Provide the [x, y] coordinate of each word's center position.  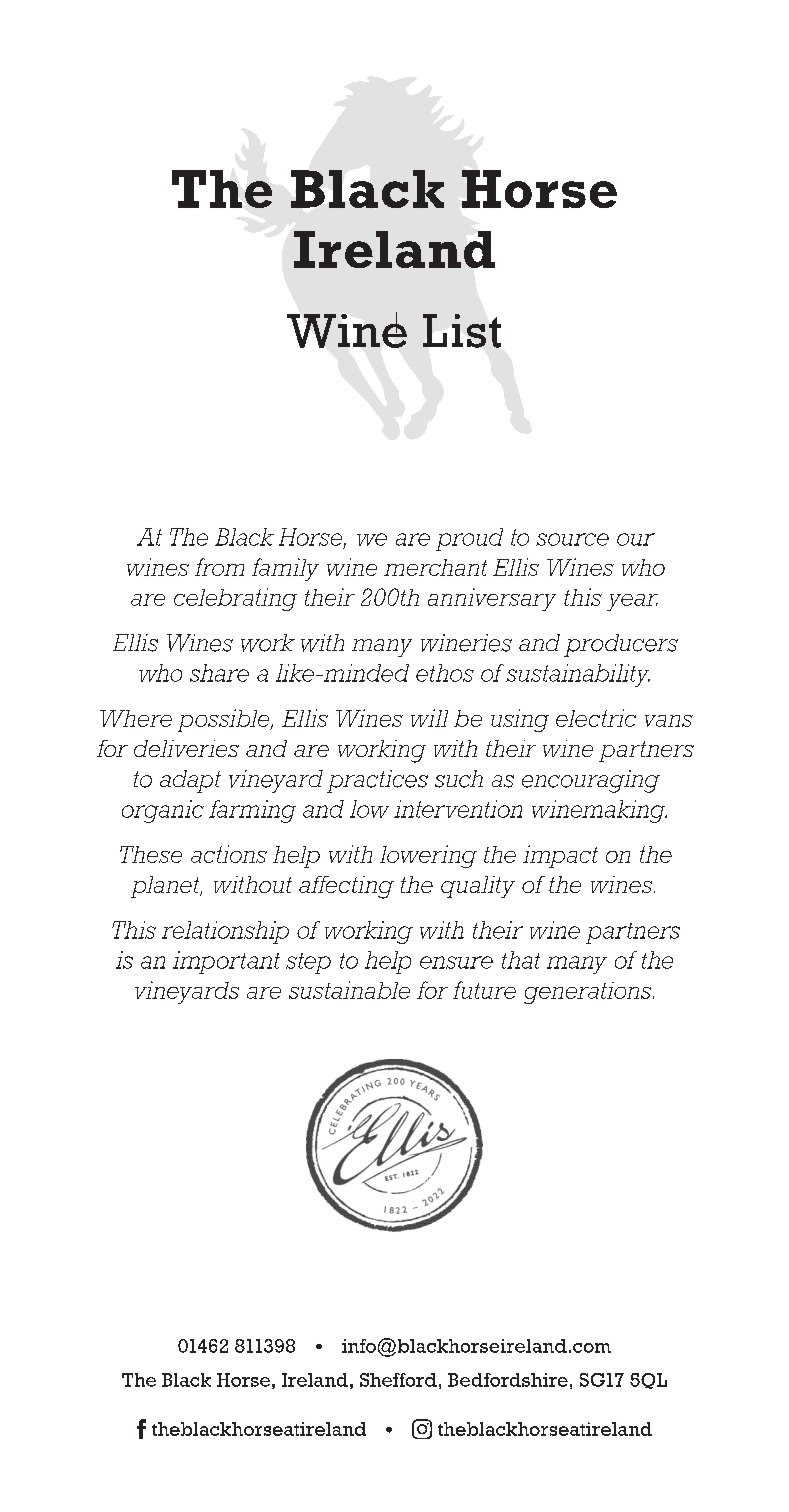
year [632, 602]
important [226, 962]
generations [589, 993]
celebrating [235, 599]
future [484, 990]
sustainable [349, 990]
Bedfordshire [508, 1380]
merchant [435, 567]
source [572, 539]
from [219, 567]
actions [229, 854]
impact [560, 856]
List [462, 331]
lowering [428, 856]
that [521, 960]
